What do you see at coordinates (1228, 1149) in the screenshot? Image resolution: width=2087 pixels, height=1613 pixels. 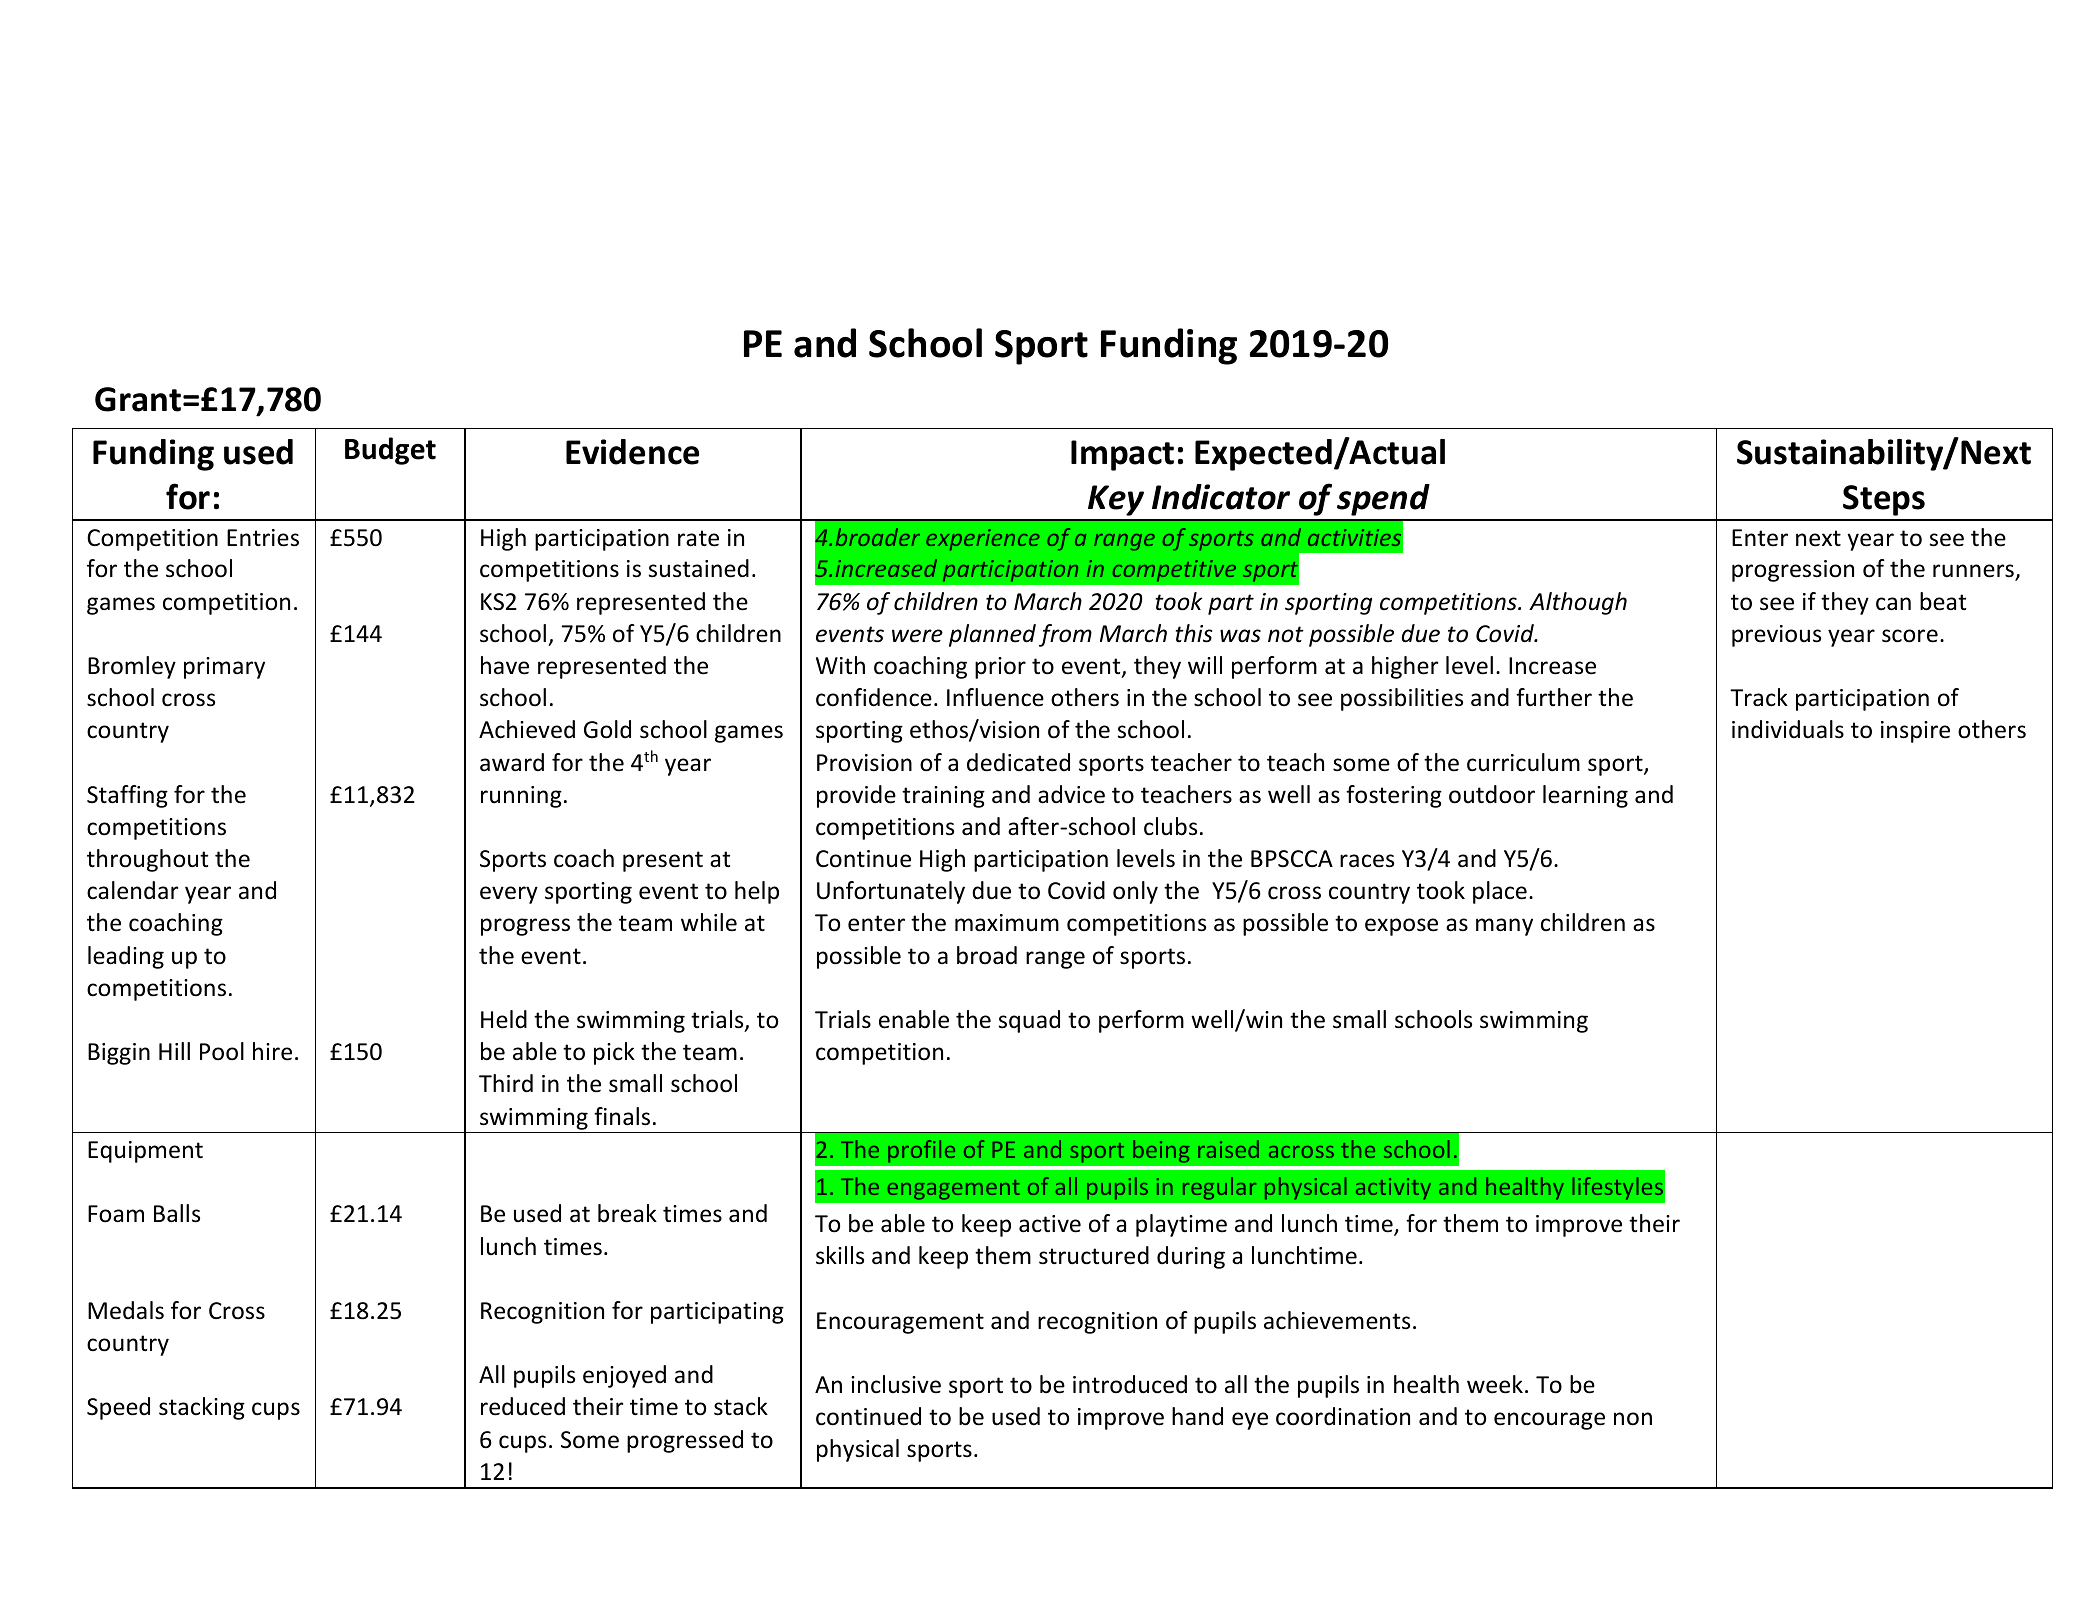 I see `raised` at bounding box center [1228, 1149].
